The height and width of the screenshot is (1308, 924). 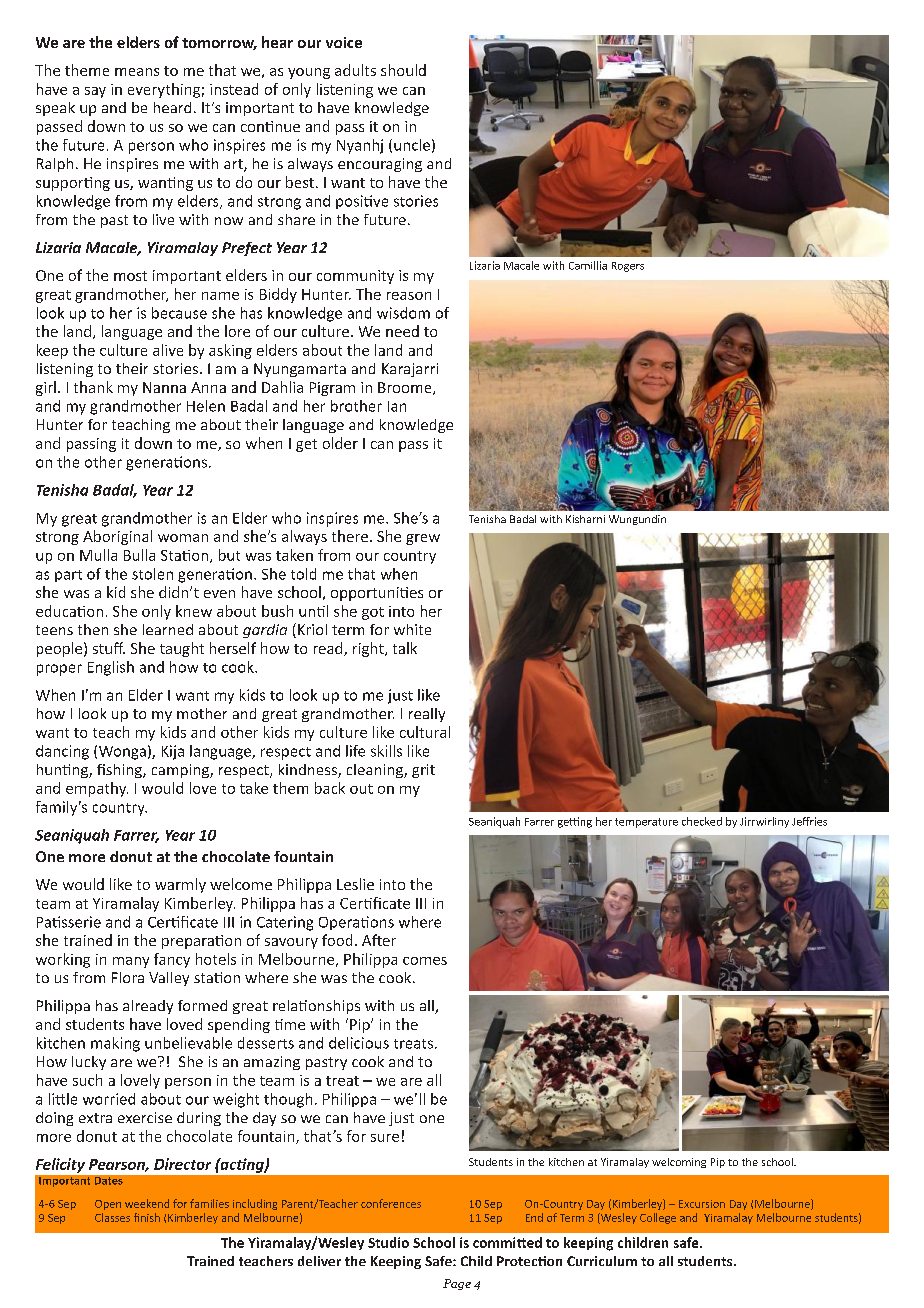 What do you see at coordinates (115, 1044) in the screenshot?
I see `making` at bounding box center [115, 1044].
